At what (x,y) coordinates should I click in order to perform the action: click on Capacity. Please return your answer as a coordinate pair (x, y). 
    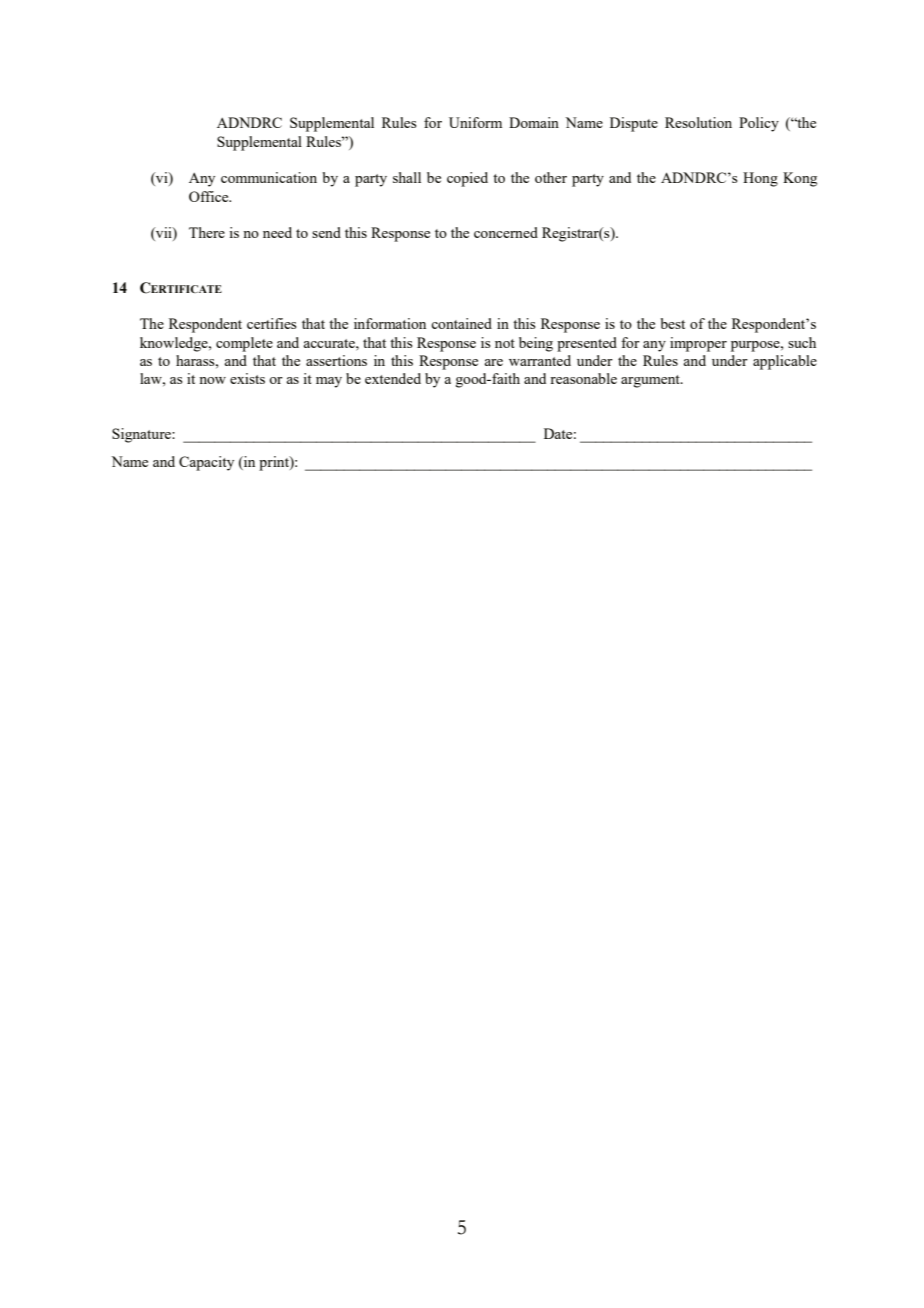
    Looking at the image, I should click on (206, 463).
